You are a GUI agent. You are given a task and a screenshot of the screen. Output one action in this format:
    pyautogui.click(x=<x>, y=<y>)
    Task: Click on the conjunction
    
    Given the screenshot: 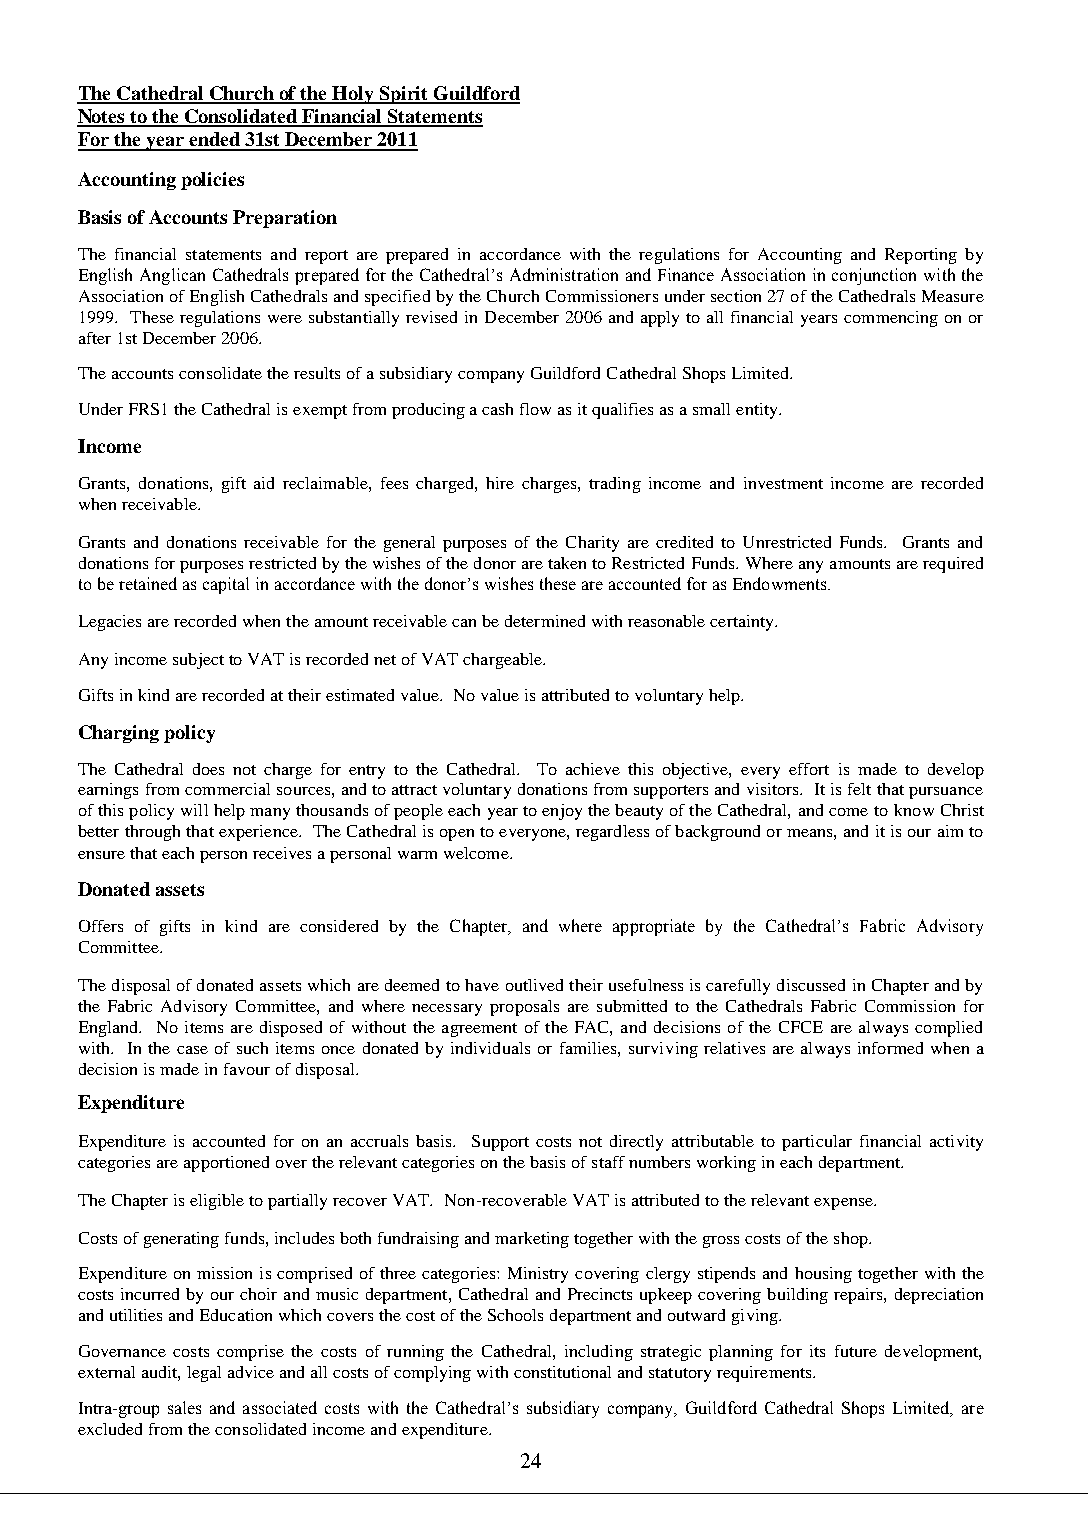 What is the action you would take?
    pyautogui.click(x=874, y=276)
